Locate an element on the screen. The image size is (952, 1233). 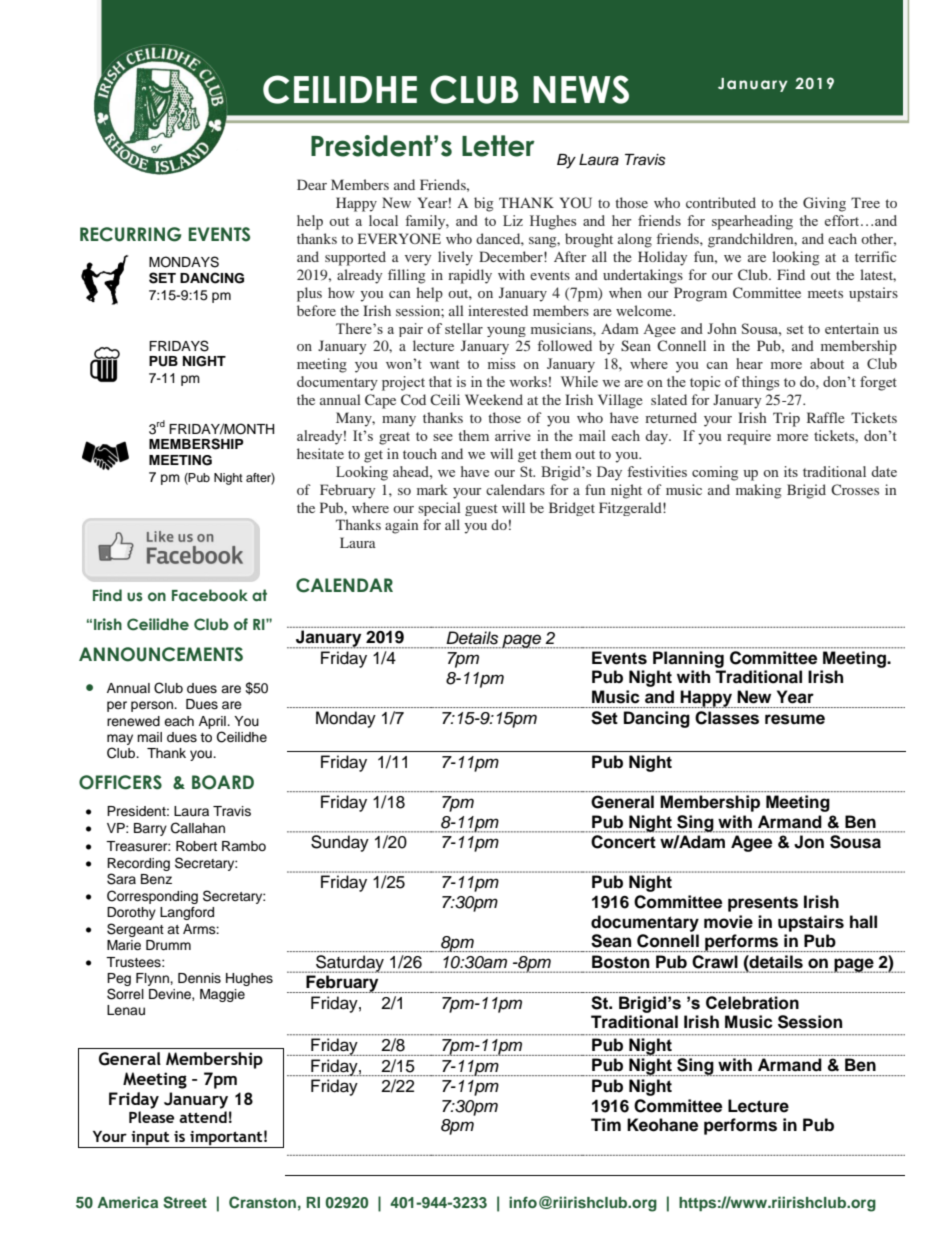
Concert is located at coordinates (623, 842).
